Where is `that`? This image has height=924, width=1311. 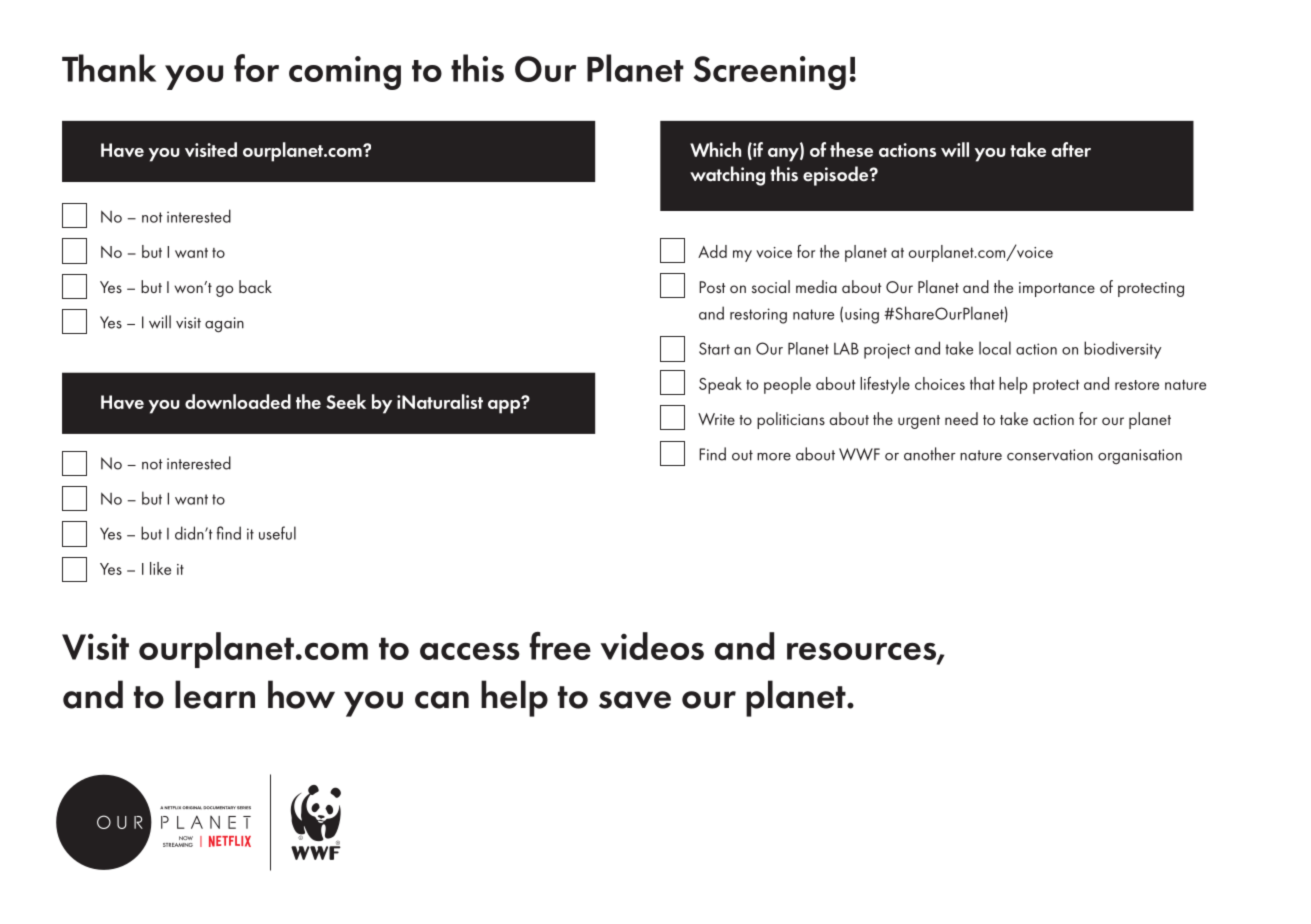
that is located at coordinates (982, 383).
